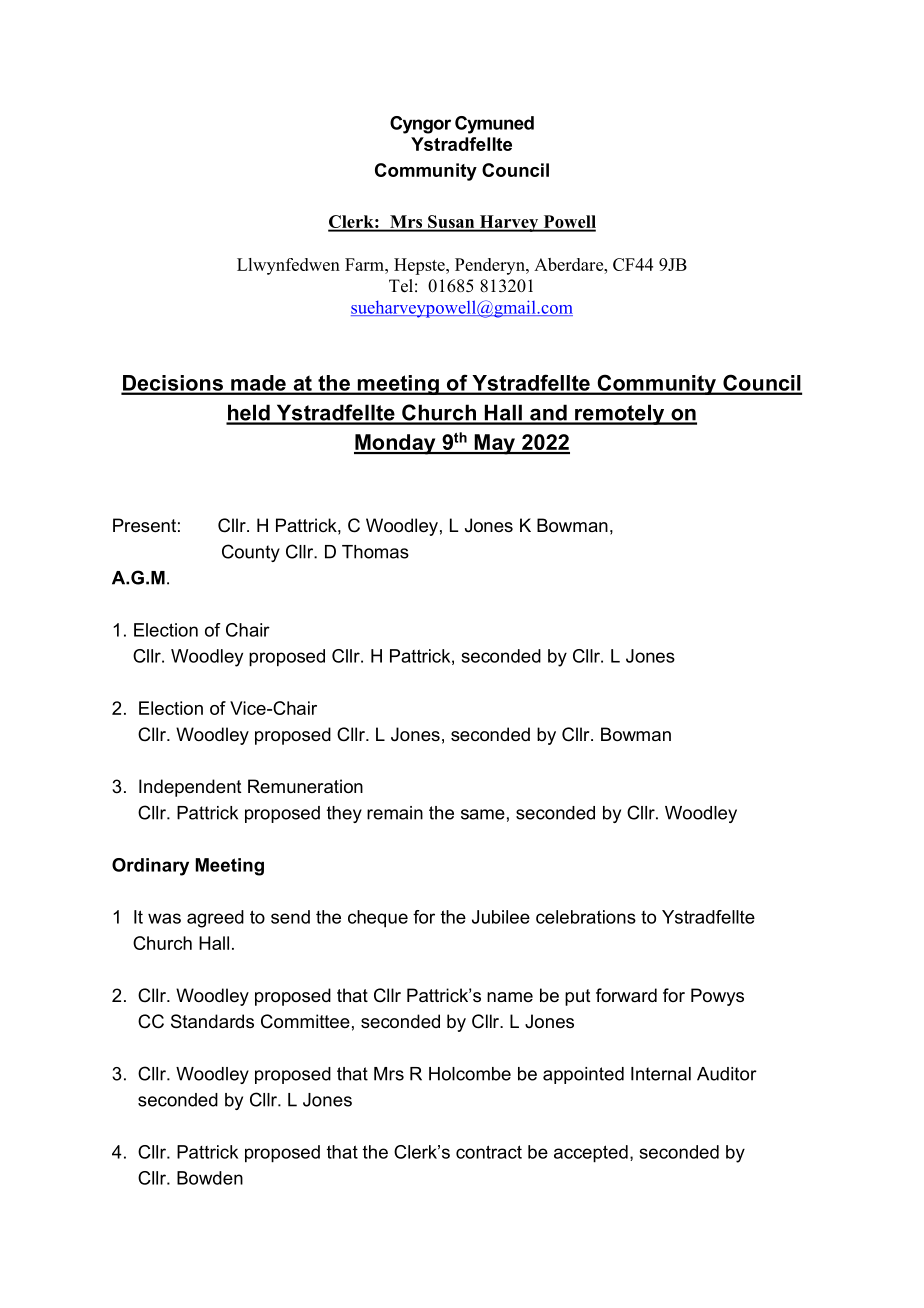 Image resolution: width=924 pixels, height=1308 pixels. What do you see at coordinates (495, 444) in the screenshot?
I see `May` at bounding box center [495, 444].
